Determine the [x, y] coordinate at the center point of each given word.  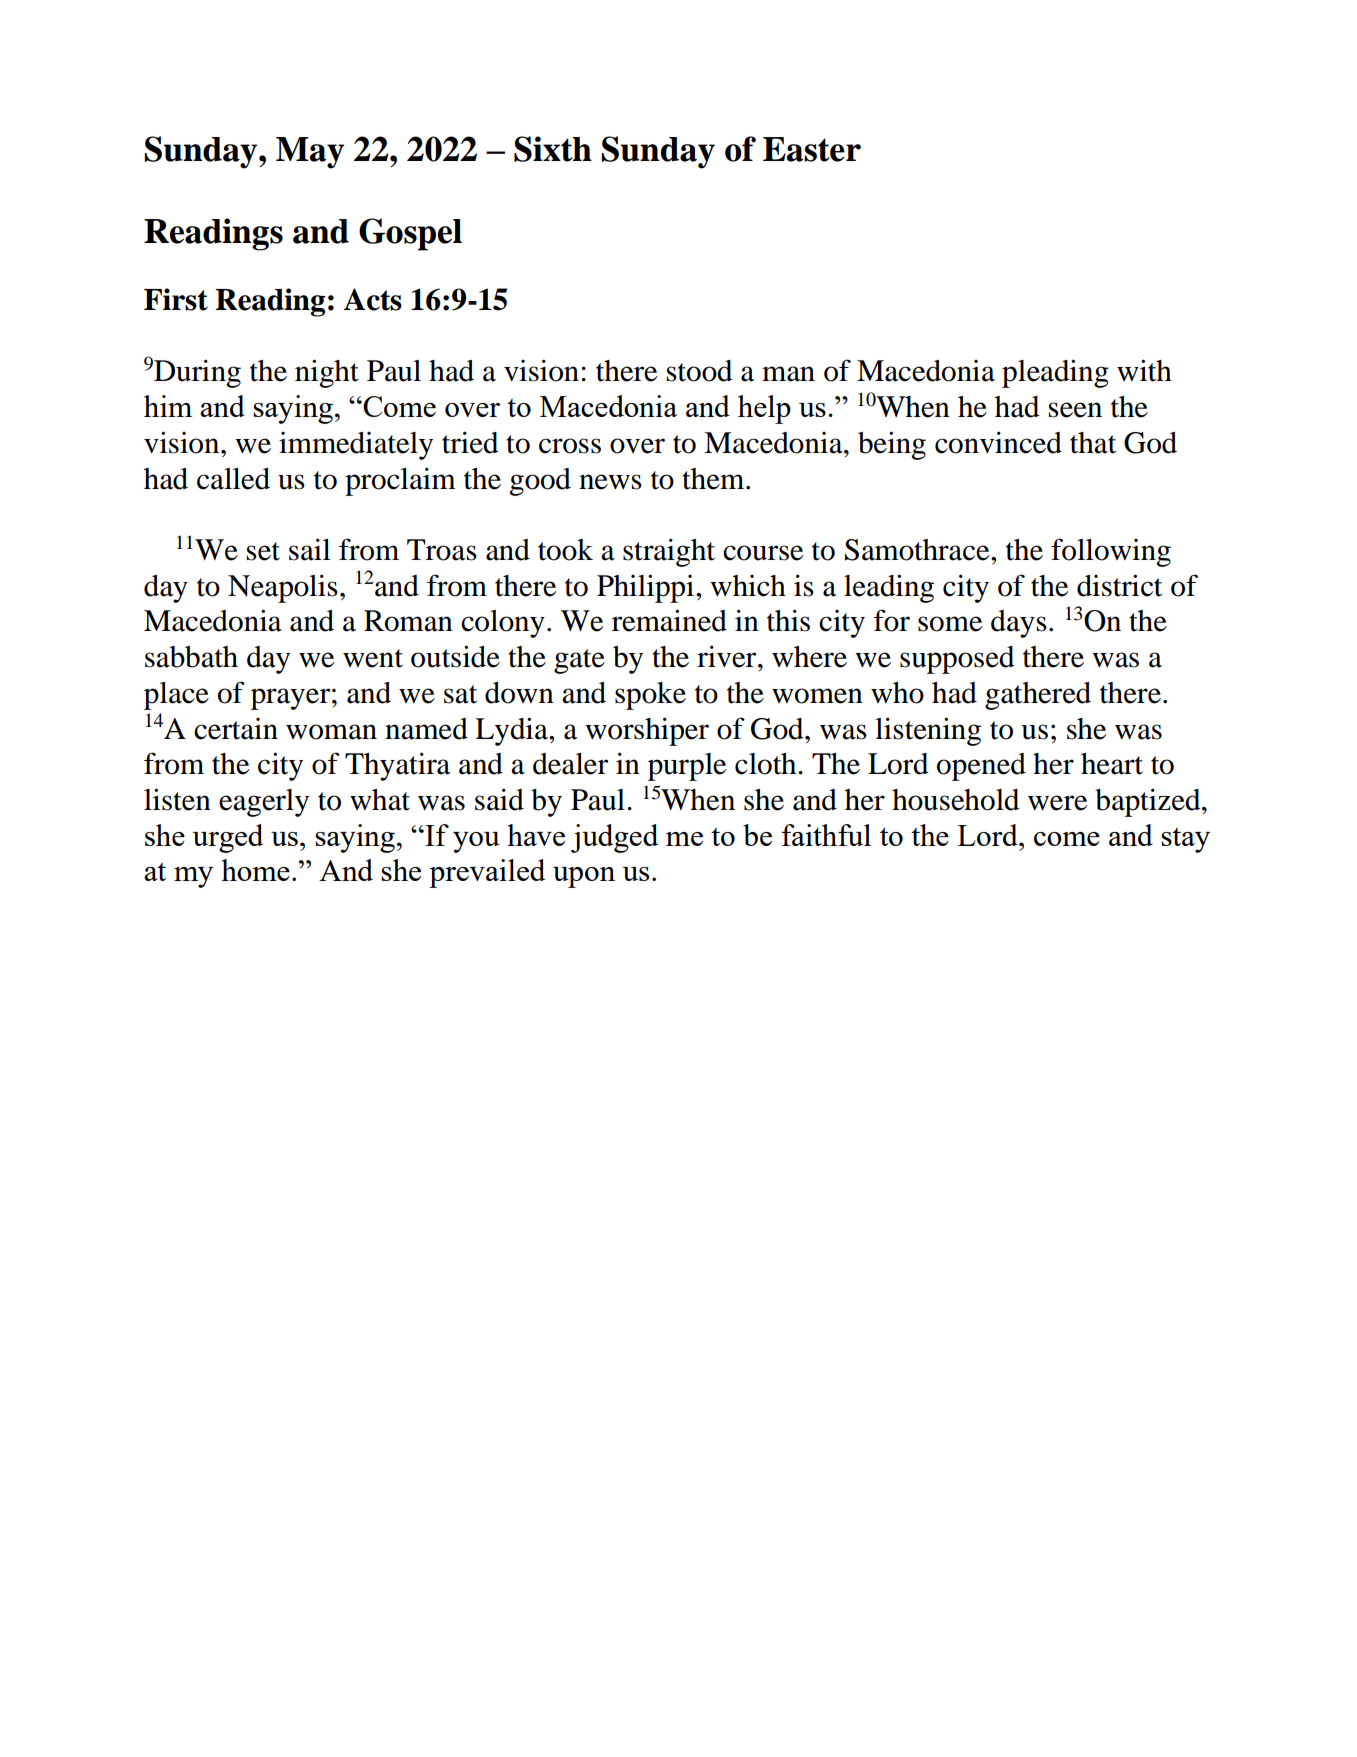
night [327, 373]
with [1144, 370]
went [373, 658]
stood [700, 371]
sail [309, 549]
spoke [650, 696]
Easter [812, 149]
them [714, 479]
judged [614, 838]
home [255, 870]
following [1111, 552]
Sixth [553, 149]
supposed [957, 660]
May [310, 153]
